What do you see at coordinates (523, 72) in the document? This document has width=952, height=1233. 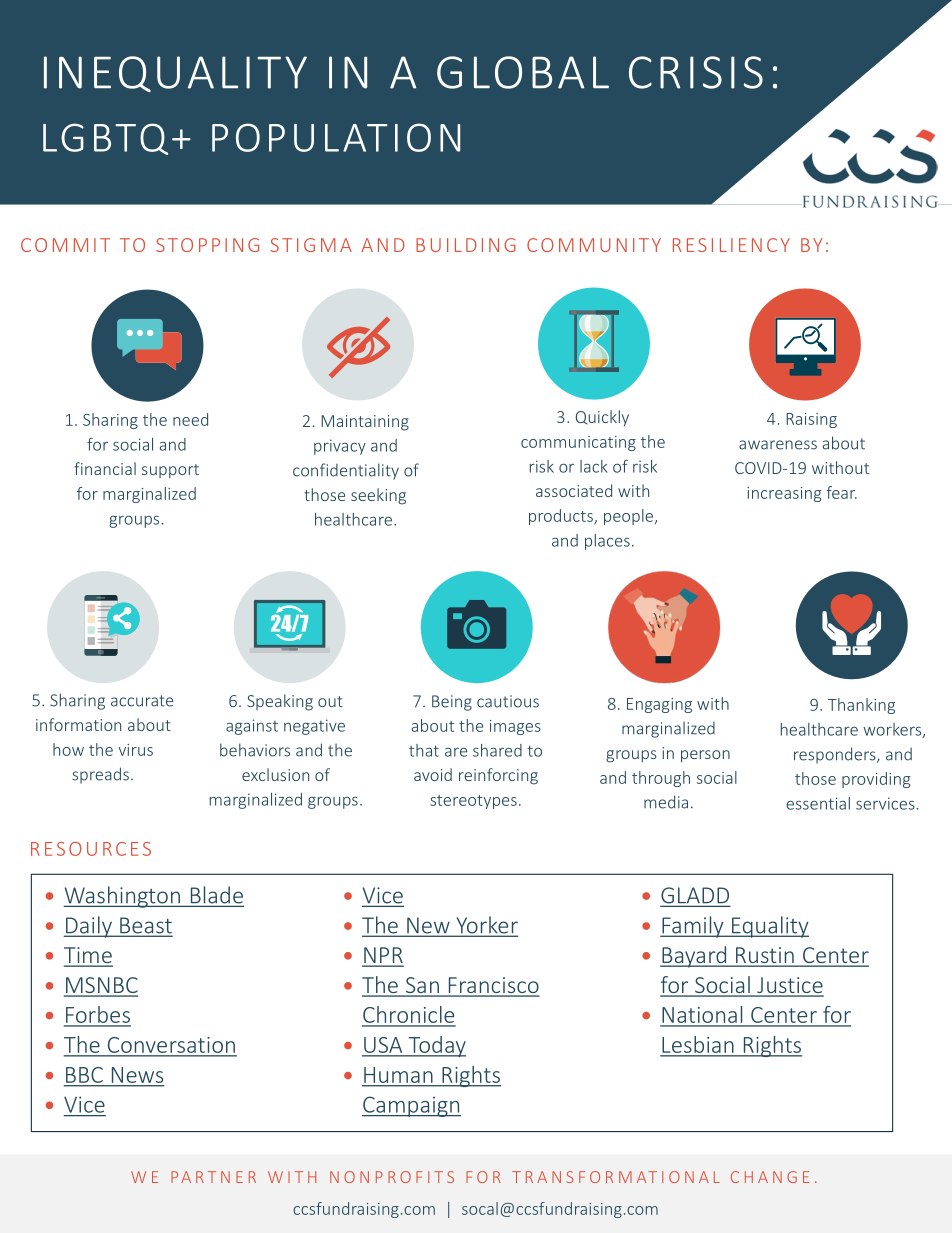 I see `GLOBAL` at bounding box center [523, 72].
